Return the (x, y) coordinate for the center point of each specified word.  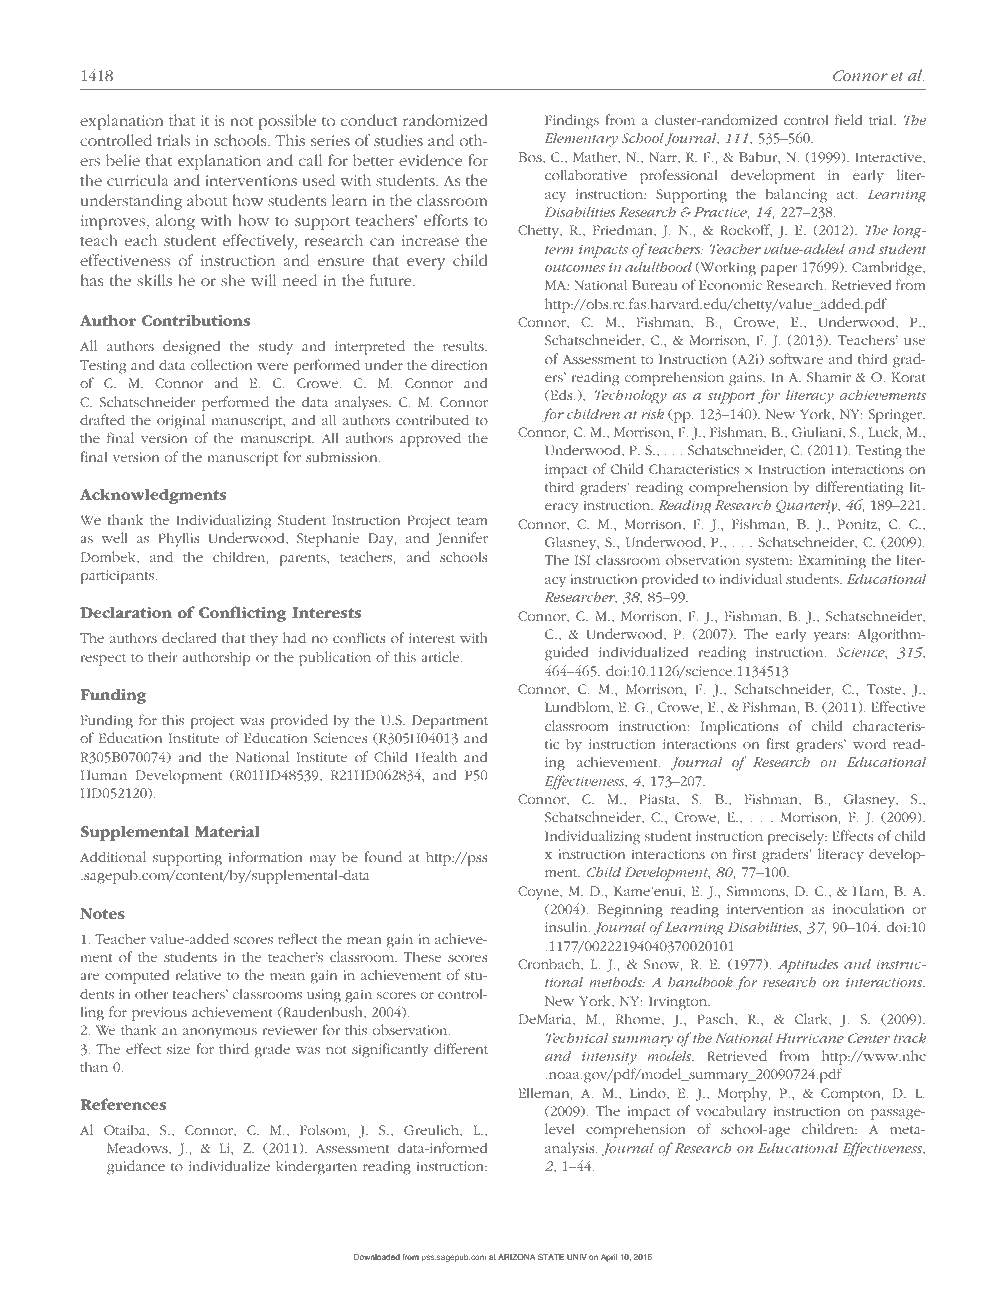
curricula (137, 180)
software (796, 358)
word (869, 743)
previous (159, 1014)
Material (227, 831)
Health (436, 756)
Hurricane (810, 1038)
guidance (136, 1167)
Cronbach (550, 965)
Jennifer (462, 539)
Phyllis (178, 539)
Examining (832, 562)
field (849, 119)
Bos (531, 158)
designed (191, 347)
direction (459, 364)
